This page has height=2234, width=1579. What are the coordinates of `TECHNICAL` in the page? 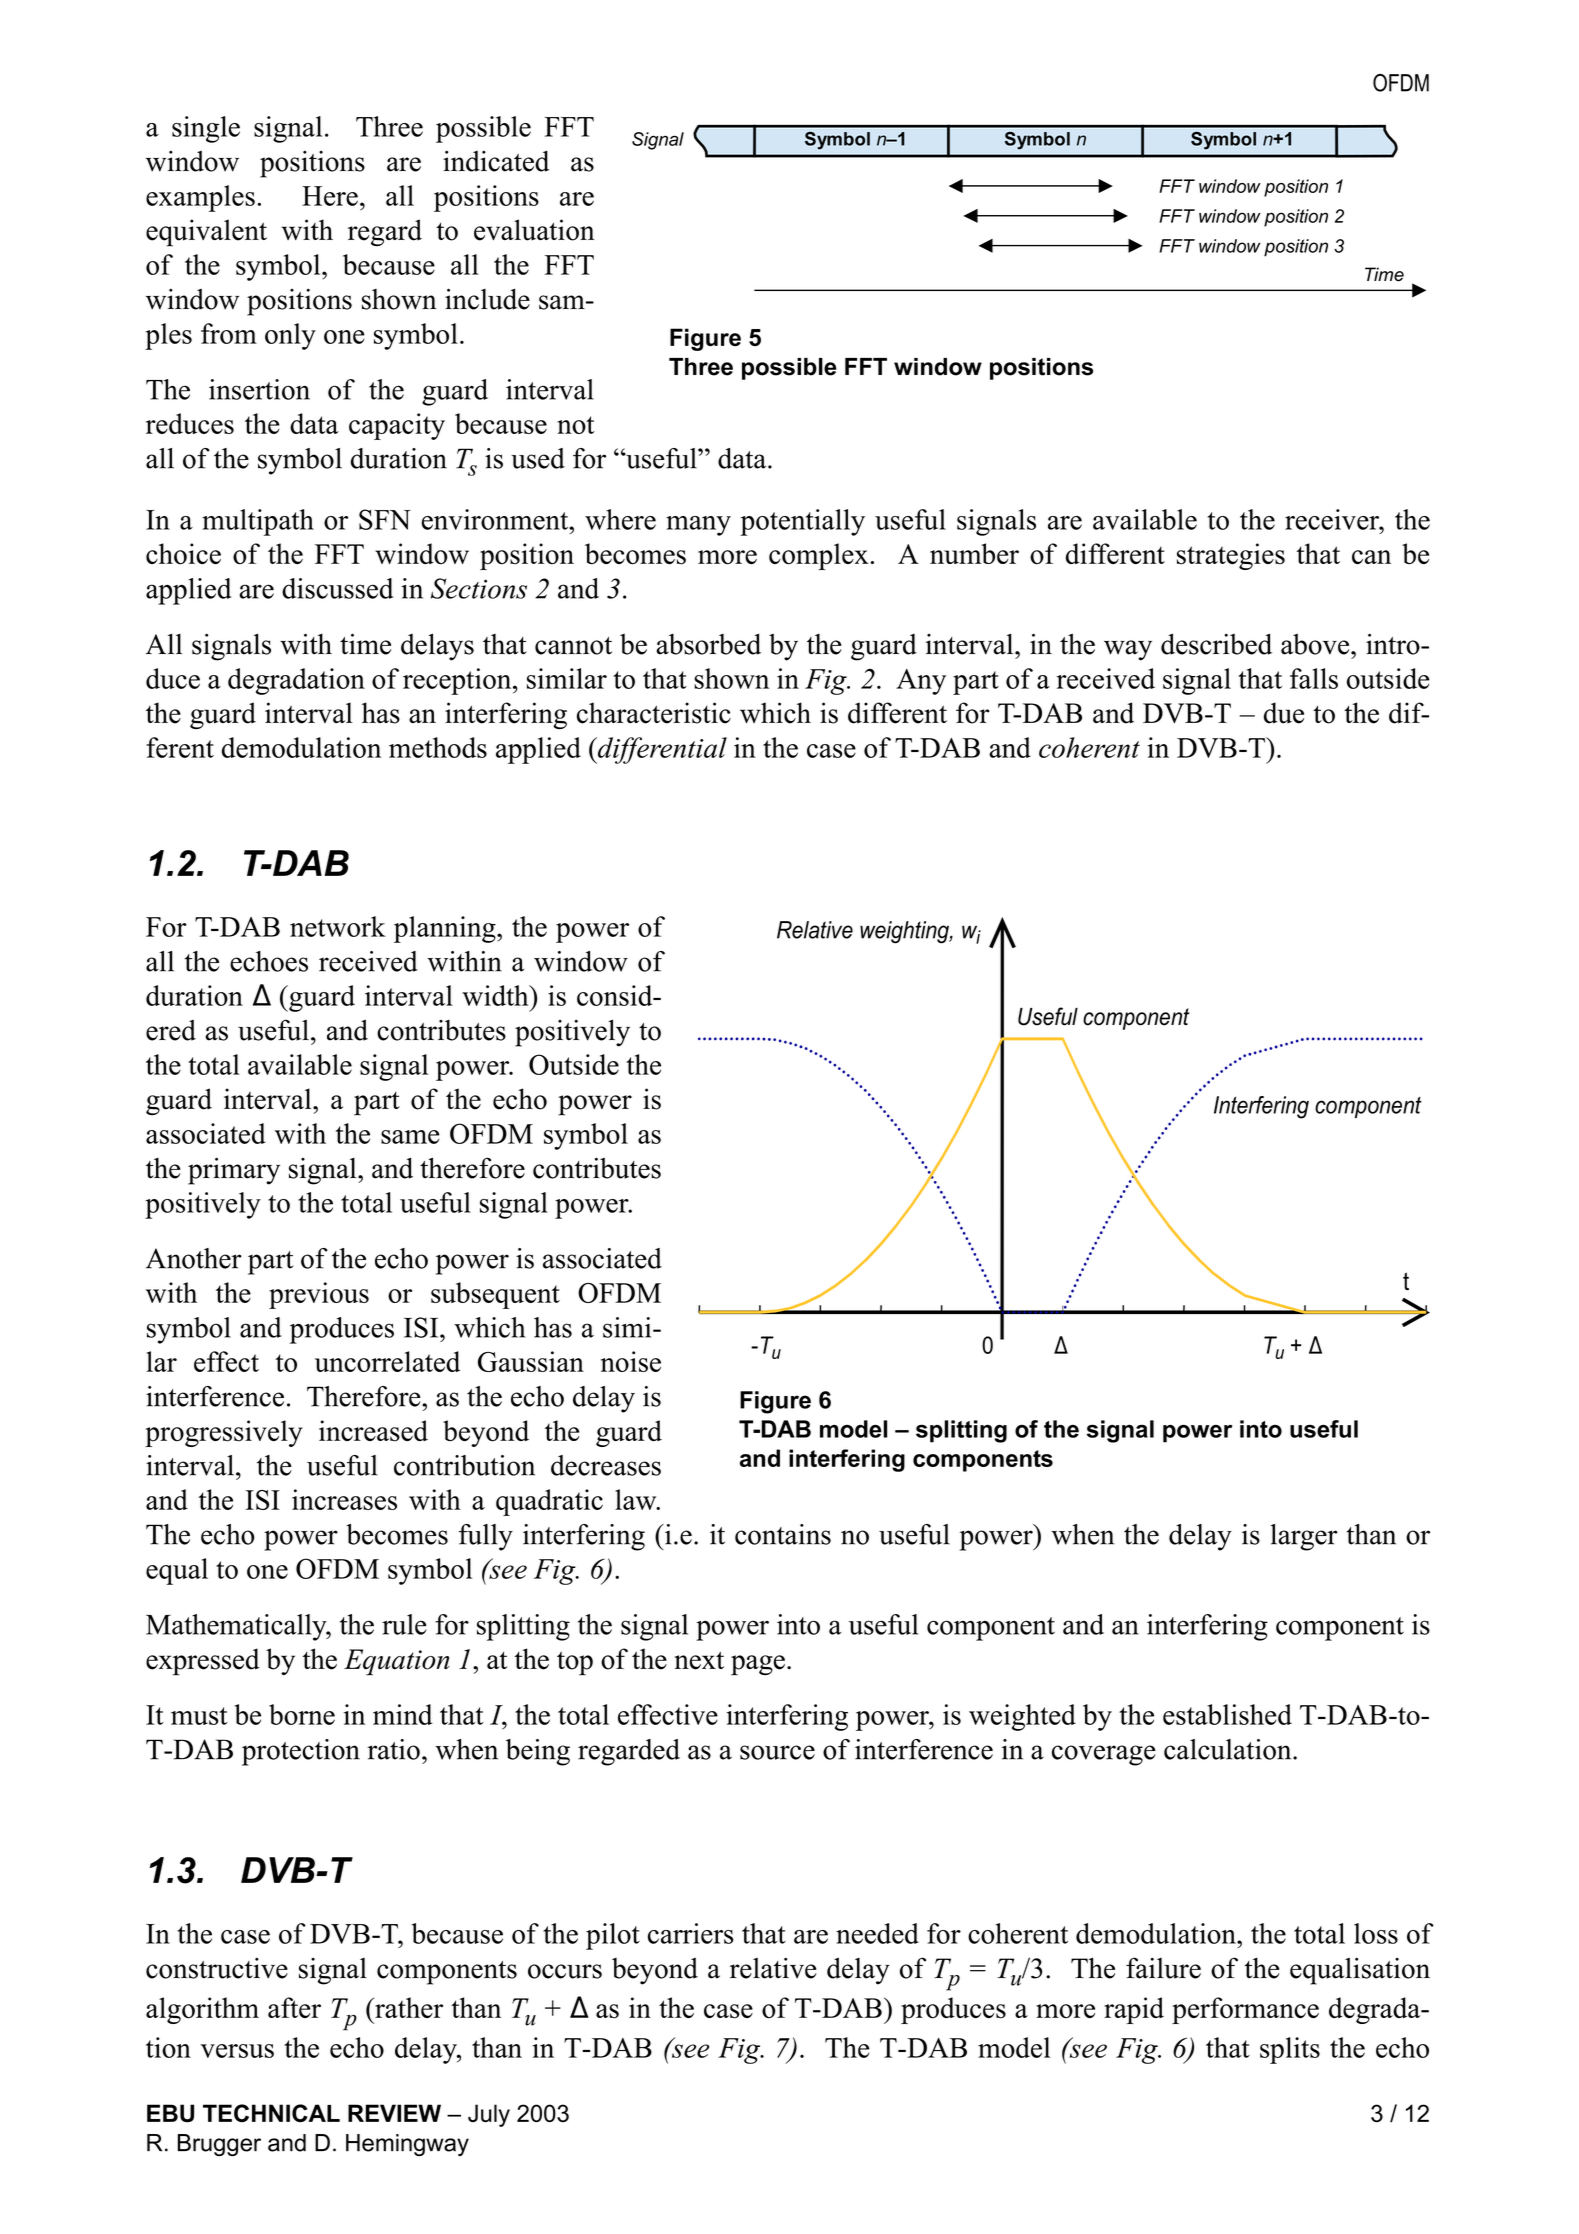 It's located at (271, 2113).
